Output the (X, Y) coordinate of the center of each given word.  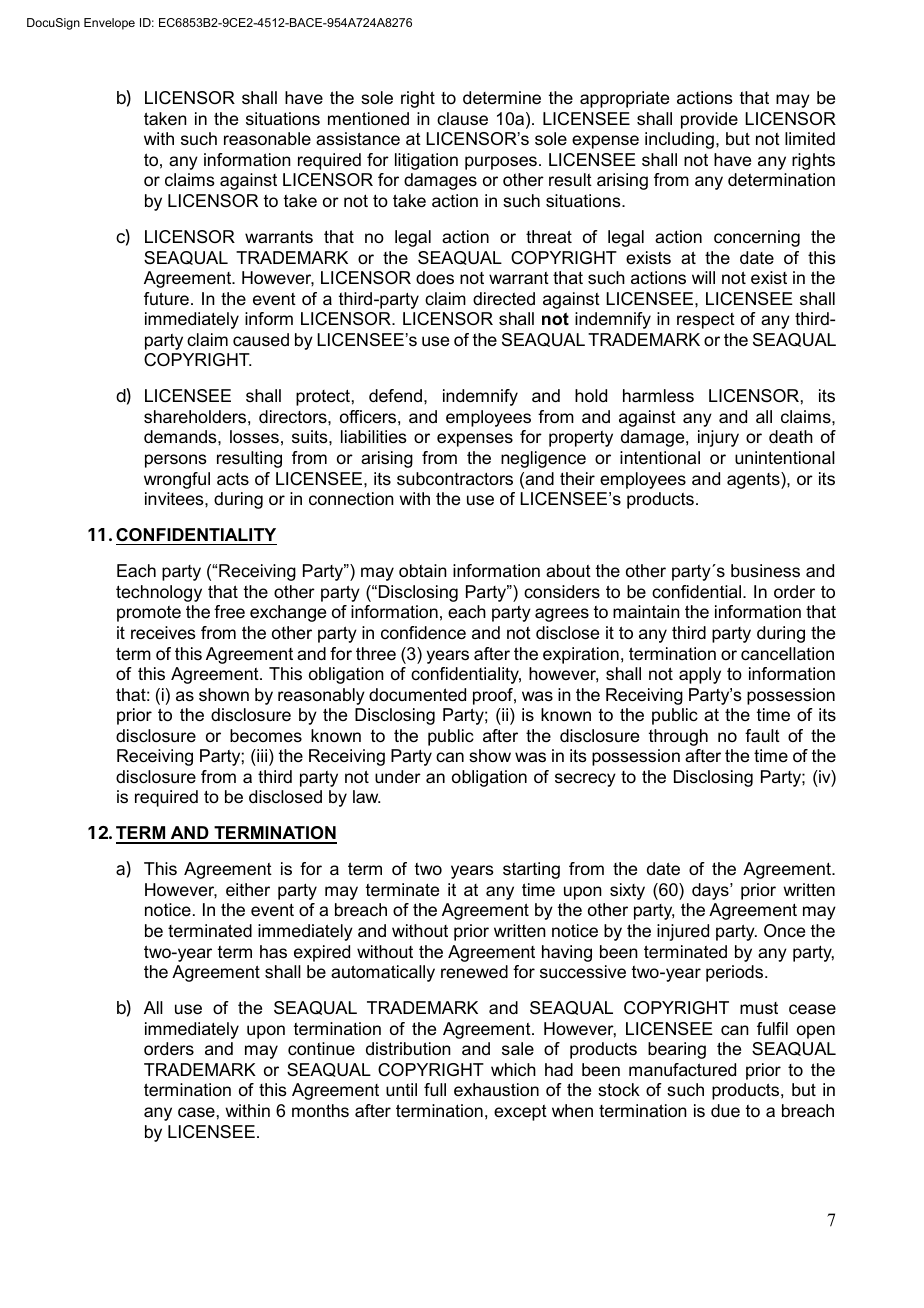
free (229, 612)
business (765, 571)
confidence (423, 633)
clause (462, 118)
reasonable (267, 139)
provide (709, 120)
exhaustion (496, 1090)
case (196, 1112)
